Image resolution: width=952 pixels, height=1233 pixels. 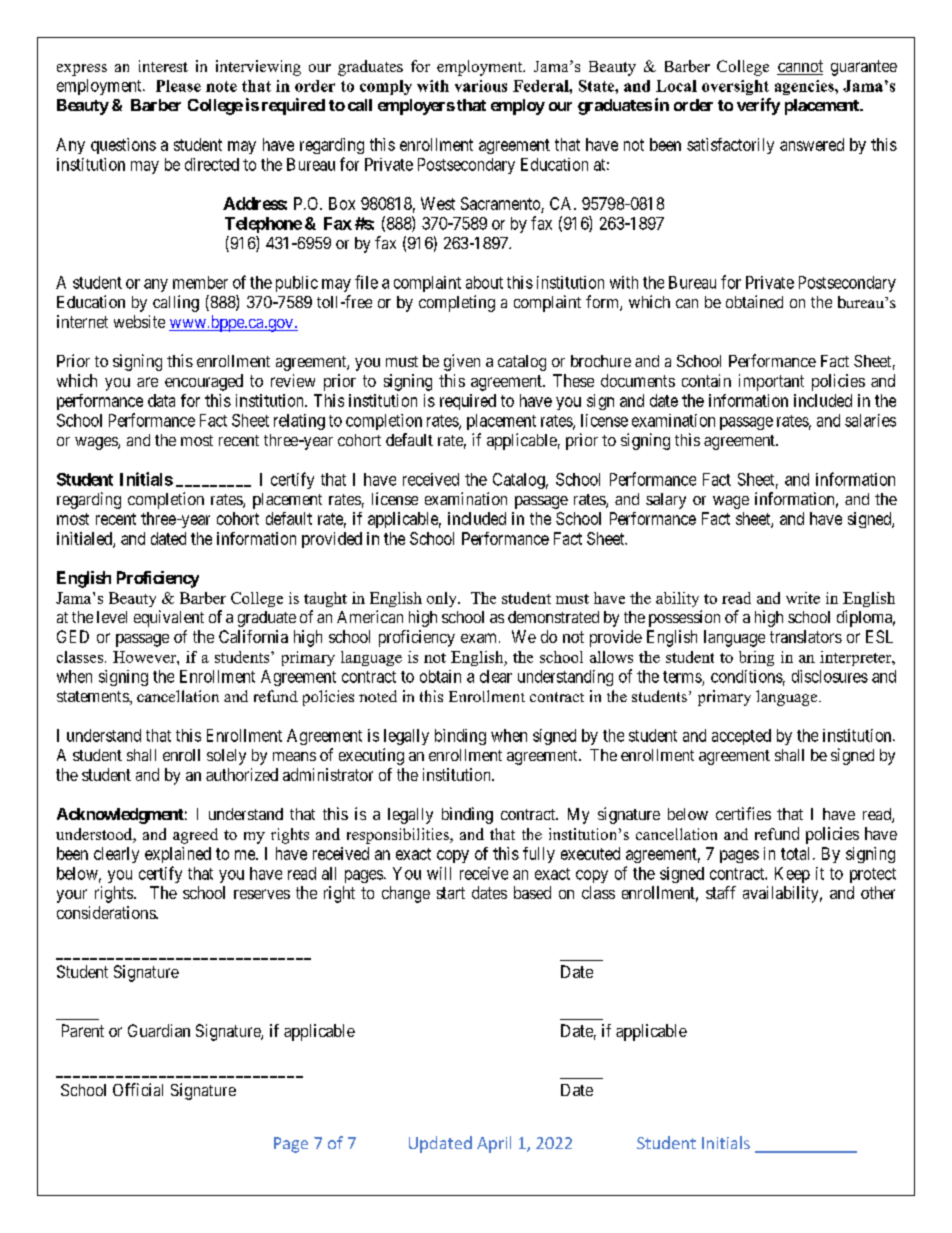 What do you see at coordinates (138, 1089) in the screenshot?
I see `Official` at bounding box center [138, 1089].
